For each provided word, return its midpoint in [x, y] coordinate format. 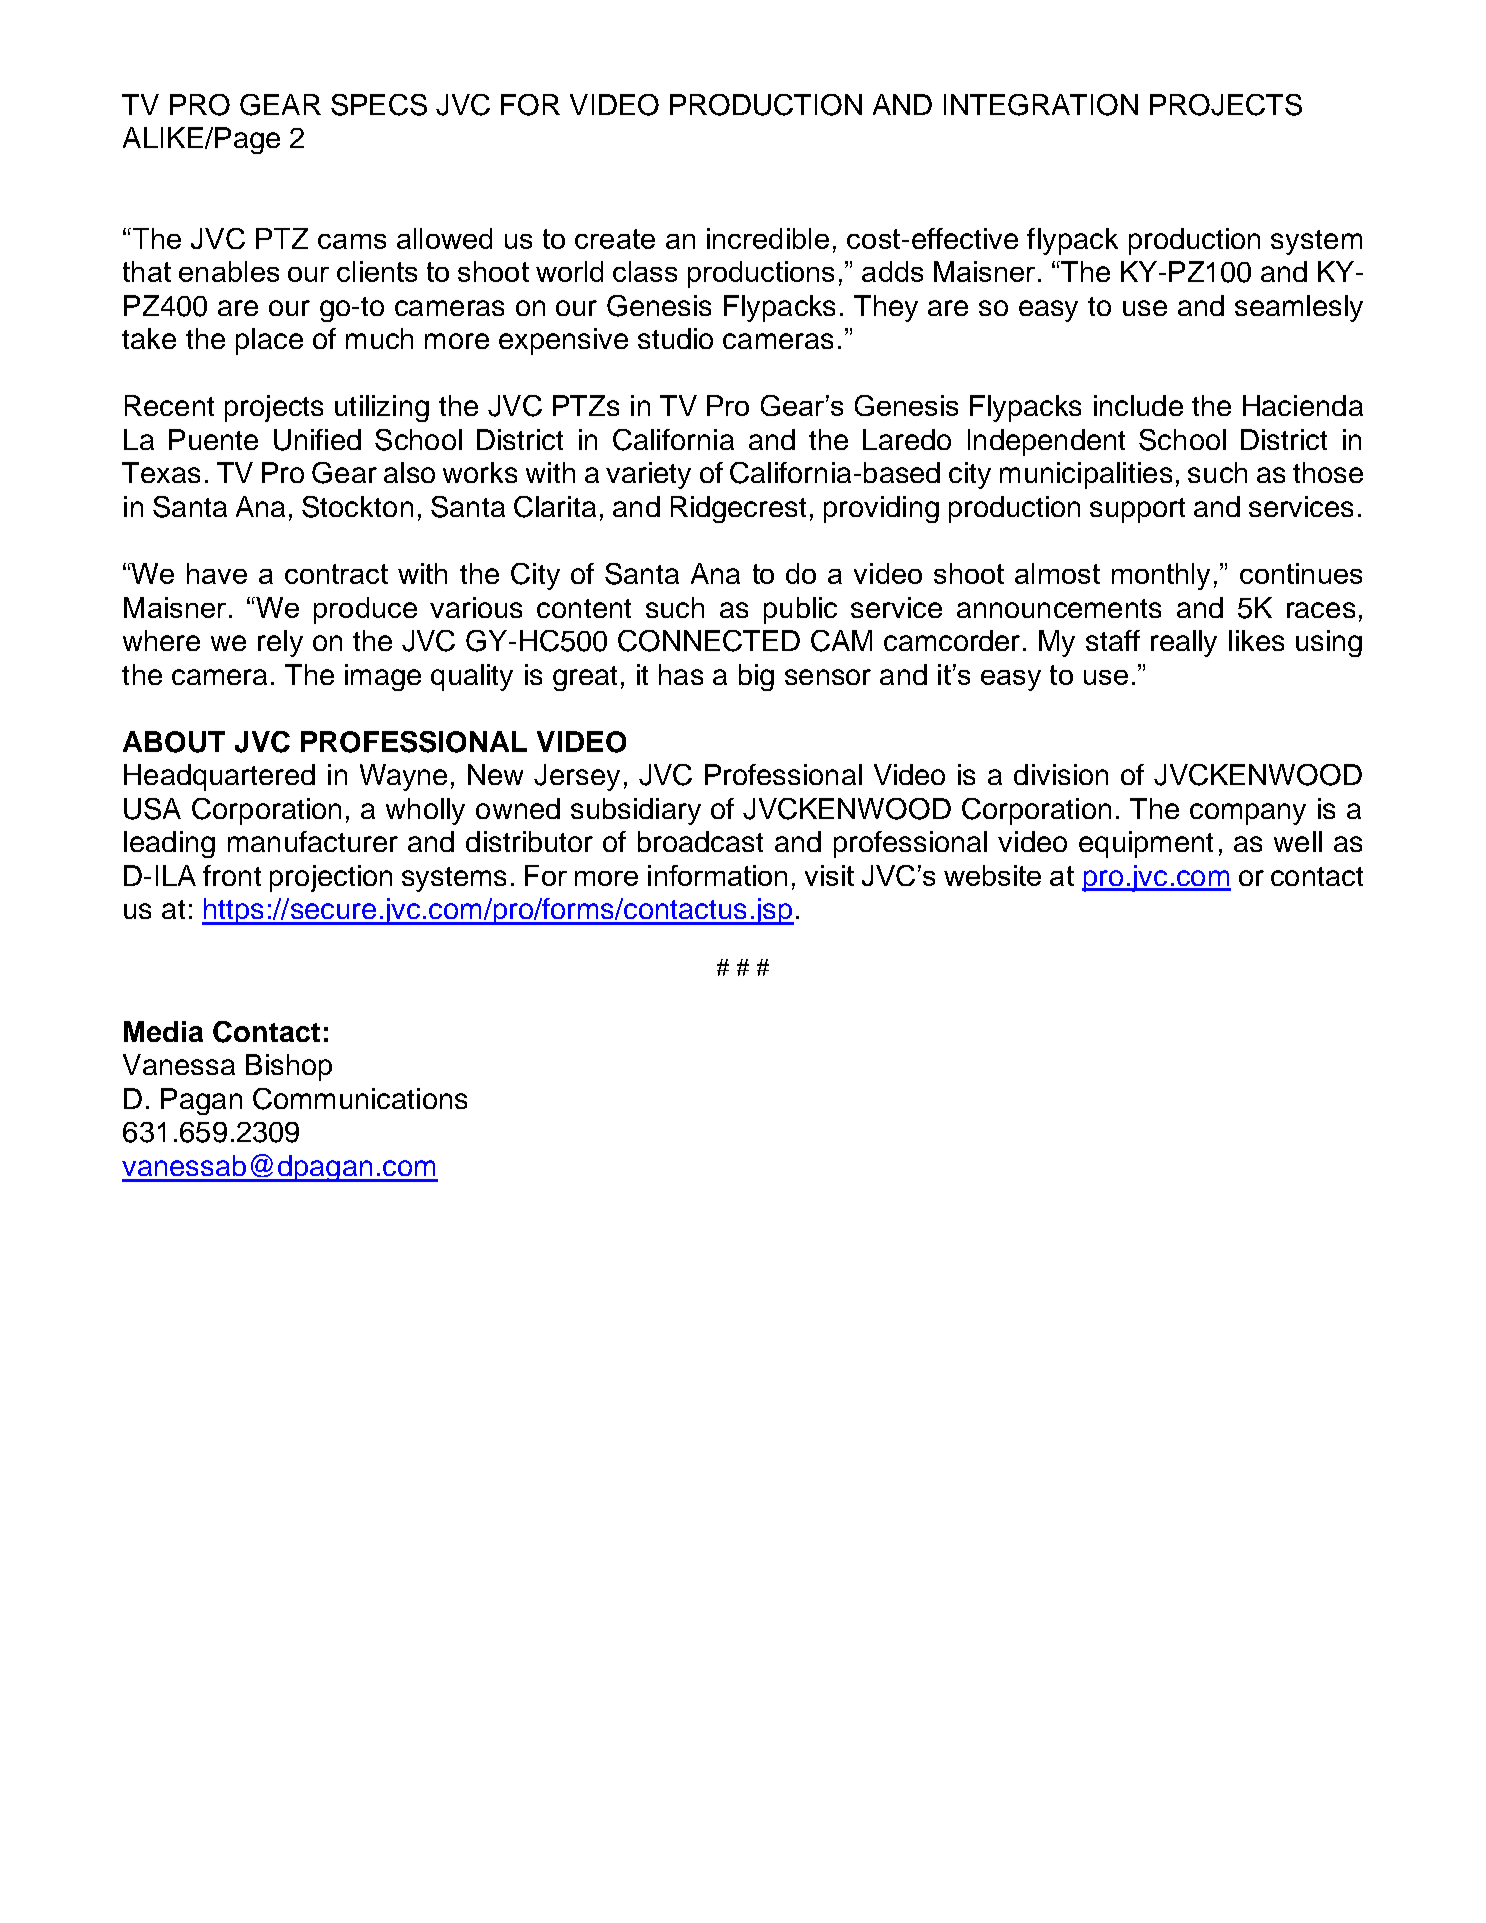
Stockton [357, 507]
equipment [1146, 844]
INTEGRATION [1041, 105]
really [1184, 643]
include [1138, 405]
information [717, 875]
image [383, 677]
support [1137, 510]
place [269, 341]
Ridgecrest [738, 509]
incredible [768, 238]
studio [675, 338]
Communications [360, 1099]
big [756, 677]
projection [331, 878]
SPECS [379, 105]
